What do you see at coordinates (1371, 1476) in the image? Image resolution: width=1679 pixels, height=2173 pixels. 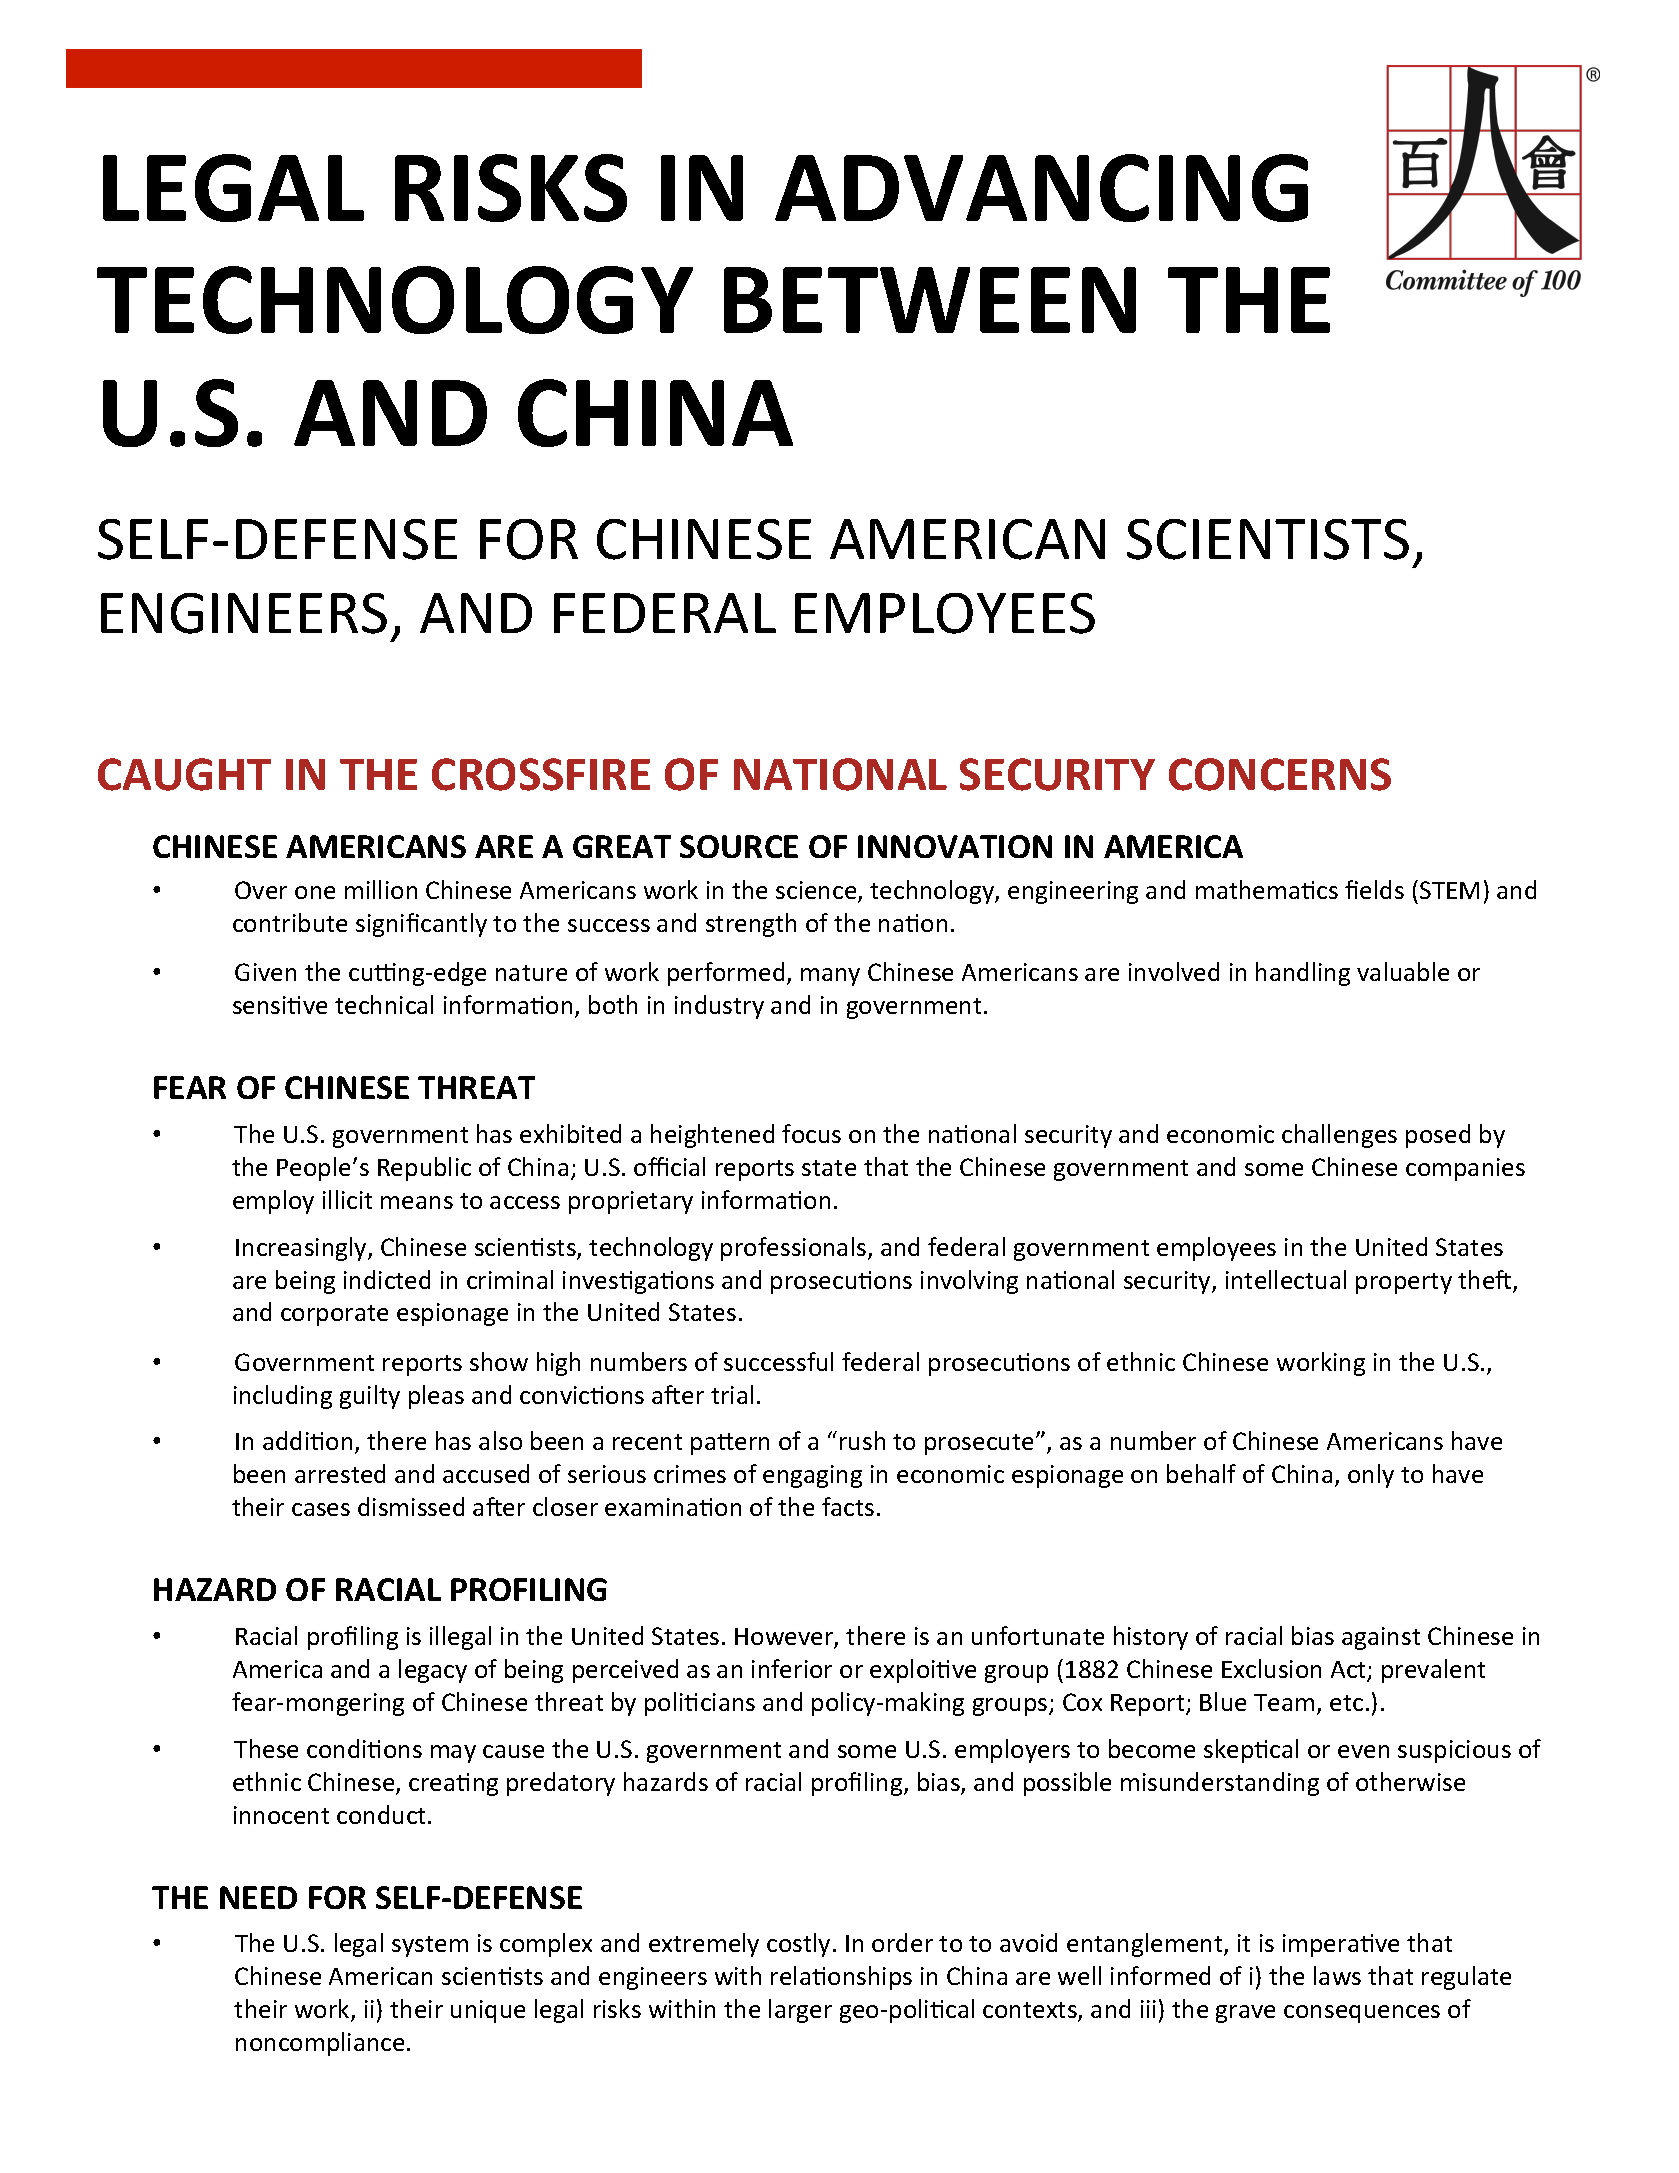 I see `only` at bounding box center [1371, 1476].
